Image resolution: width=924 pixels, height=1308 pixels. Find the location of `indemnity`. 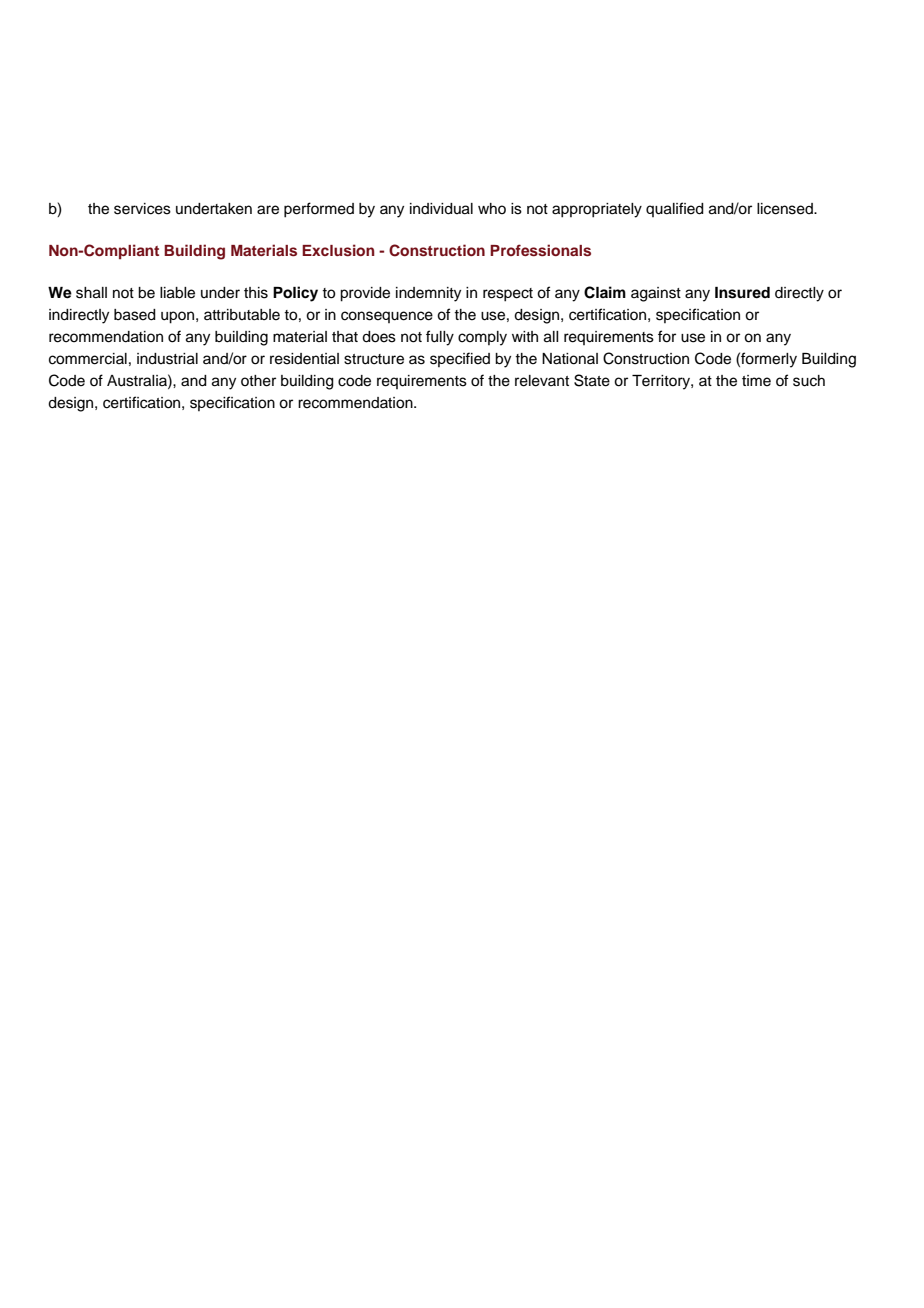

indemnity is located at coordinates (428, 294).
